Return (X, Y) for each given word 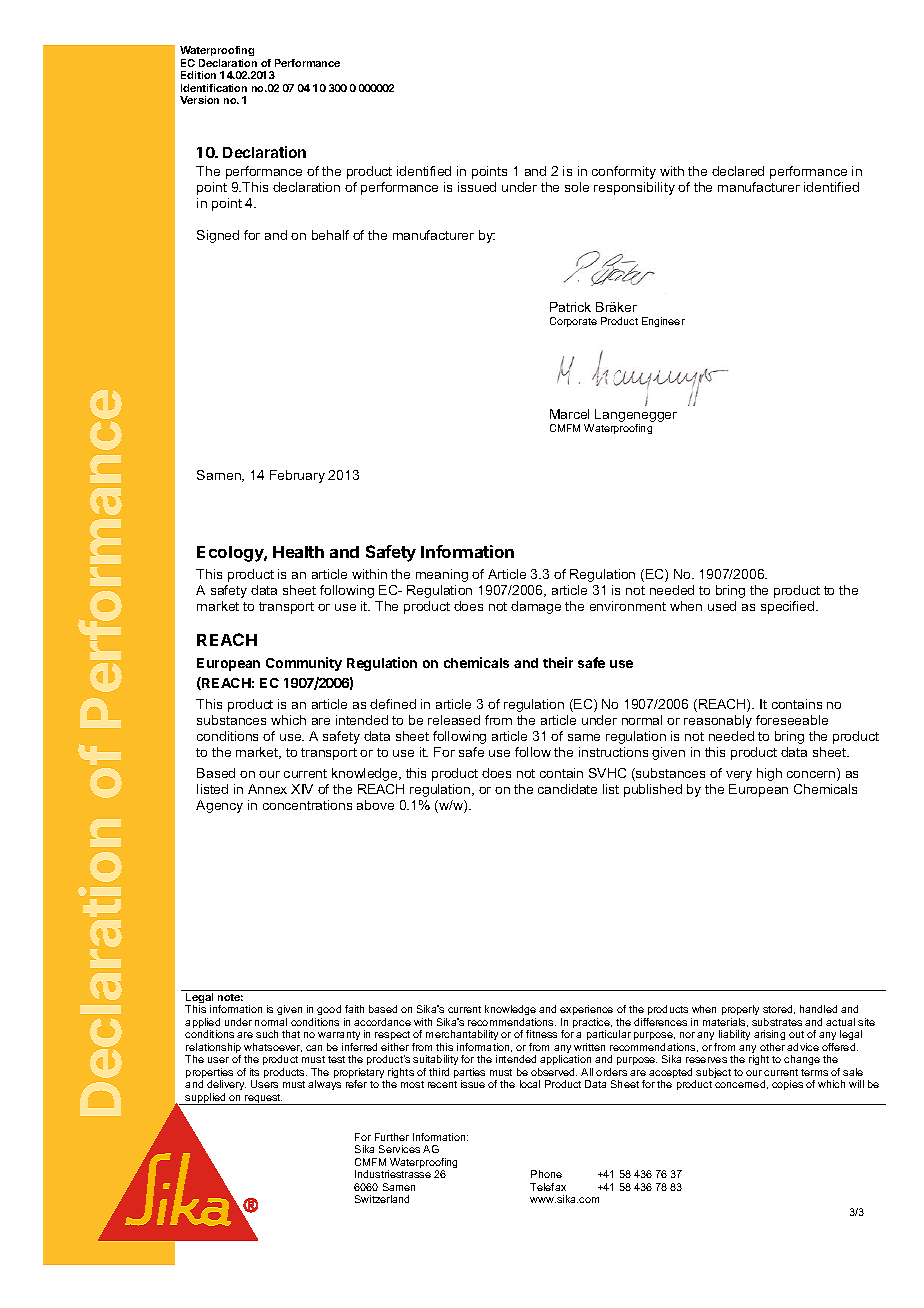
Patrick (570, 307)
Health (298, 552)
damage (536, 607)
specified (789, 607)
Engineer (663, 322)
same (584, 737)
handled (818, 1009)
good (329, 1010)
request (263, 1099)
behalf (330, 235)
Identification (214, 88)
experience (586, 1010)
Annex (267, 789)
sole (577, 187)
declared (738, 171)
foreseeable (792, 720)
